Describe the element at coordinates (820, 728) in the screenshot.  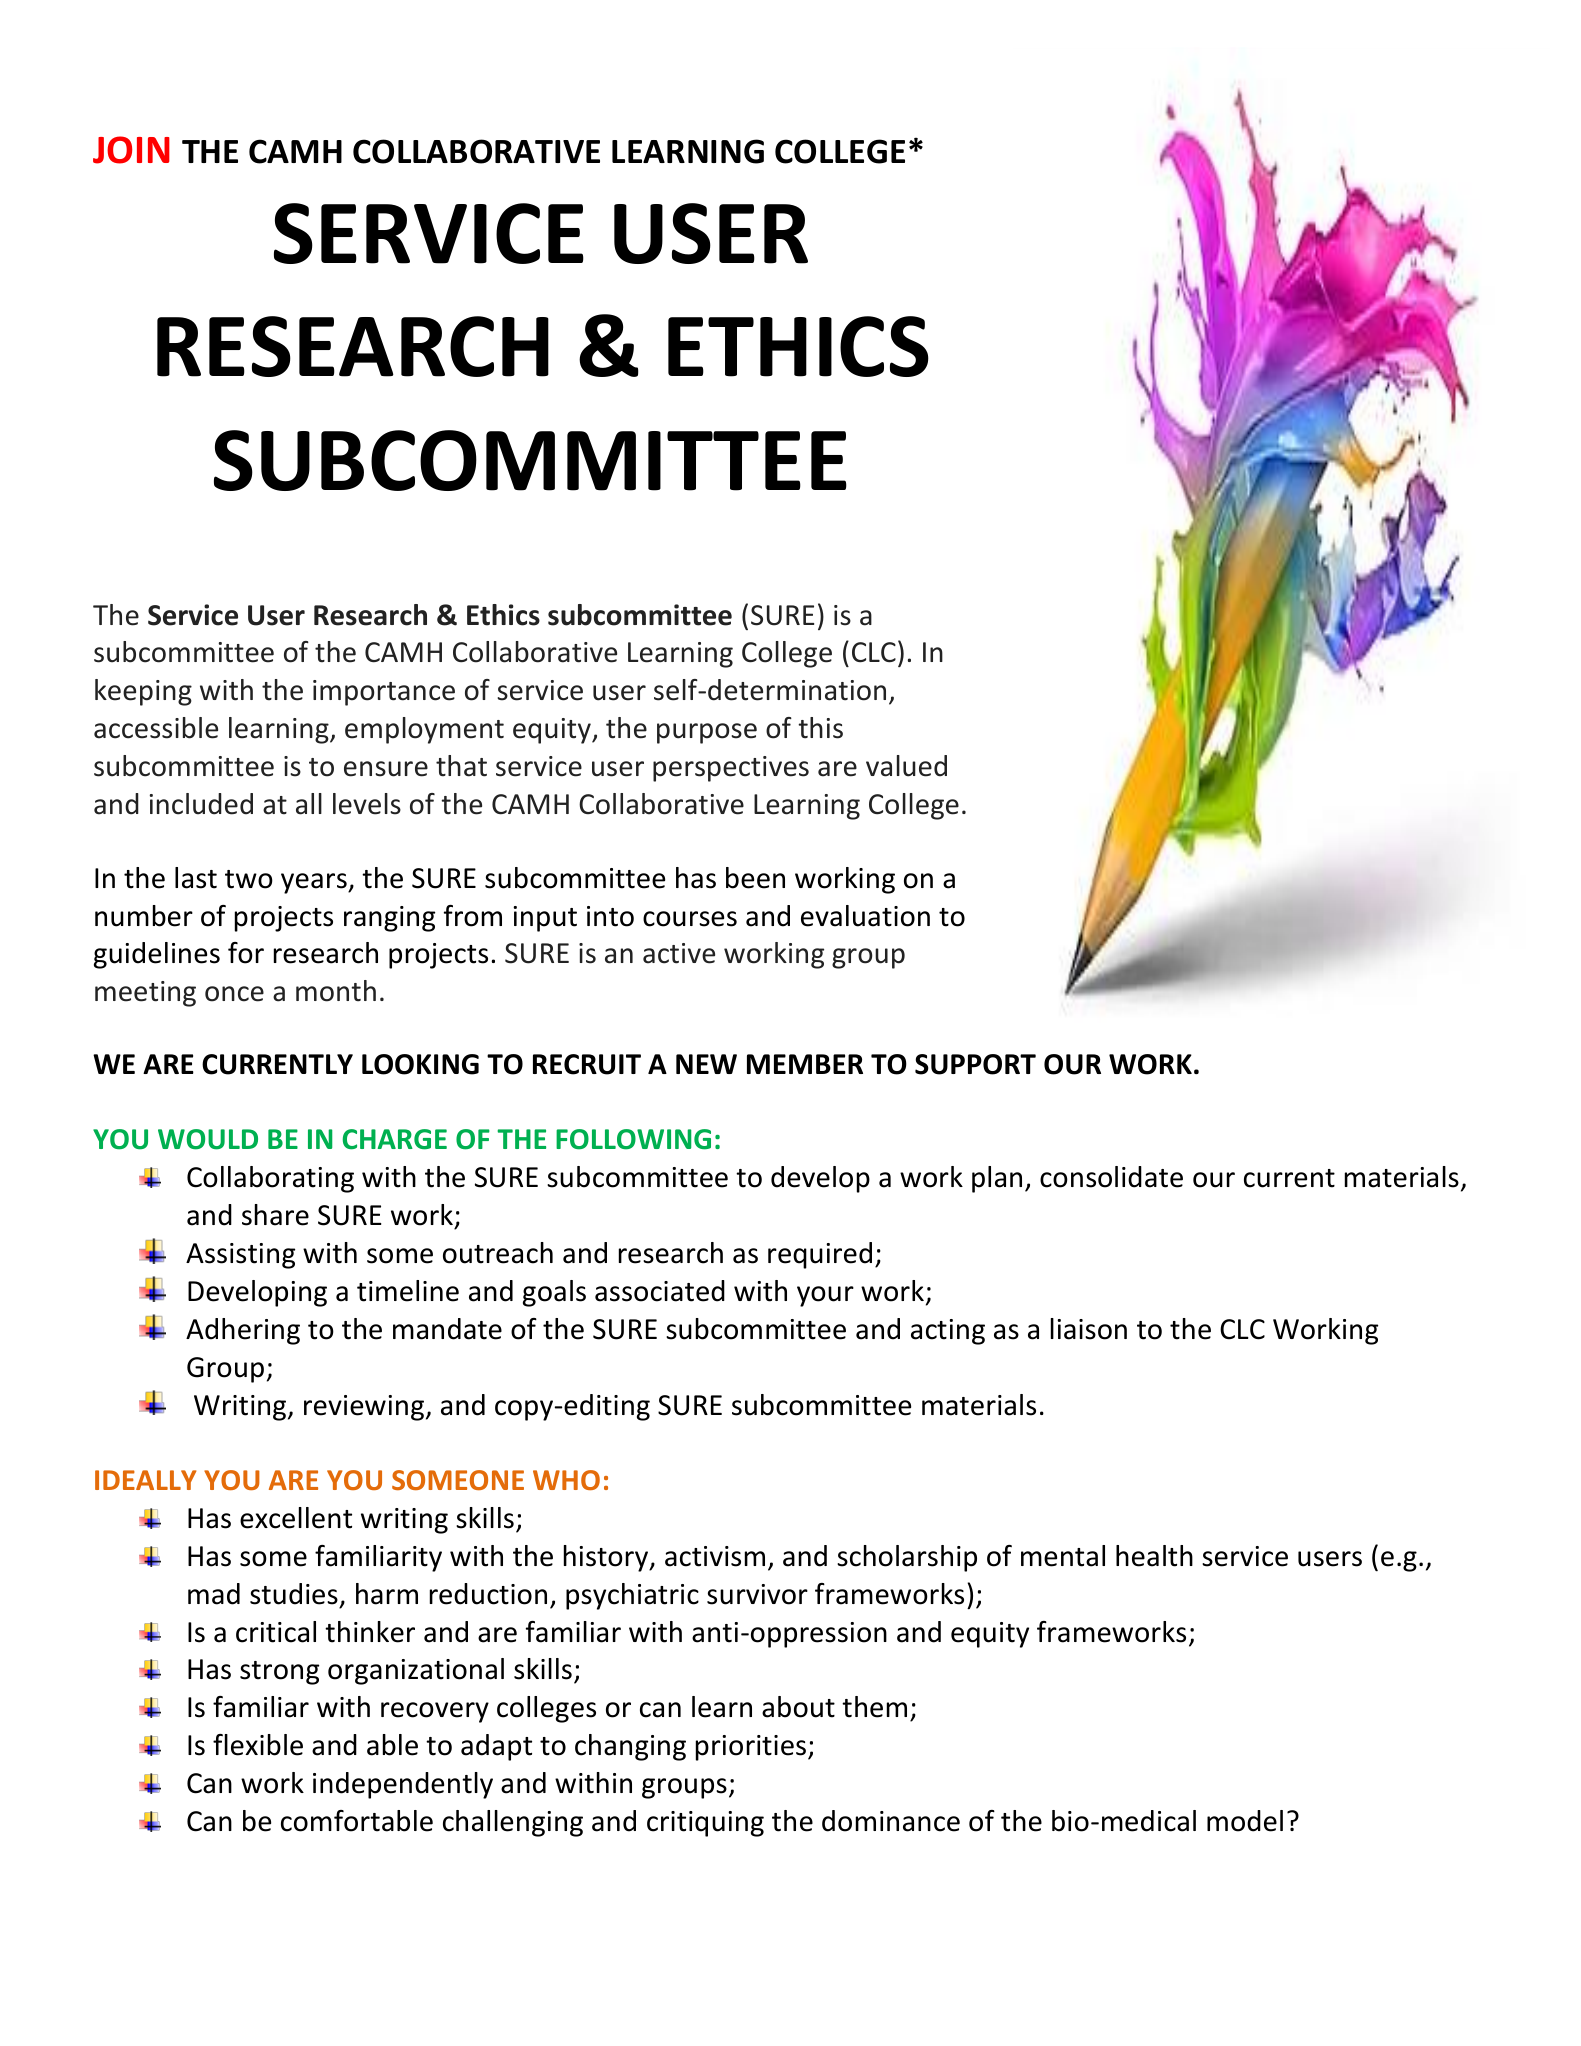
I see `this` at that location.
